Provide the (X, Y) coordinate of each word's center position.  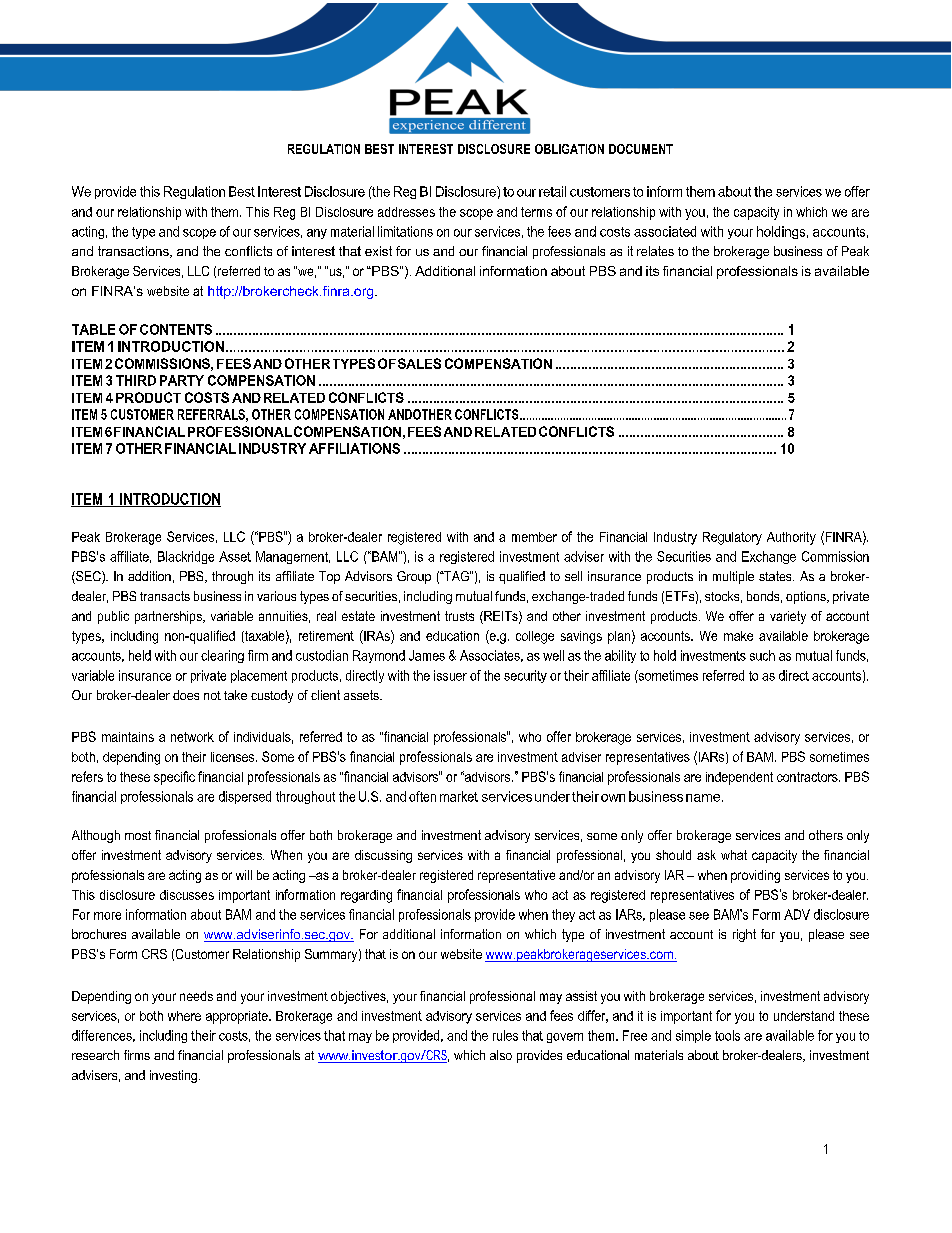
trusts (459, 616)
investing (173, 1076)
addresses (406, 212)
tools (727, 1035)
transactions (134, 252)
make (738, 636)
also (501, 1055)
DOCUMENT (641, 149)
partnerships (169, 617)
